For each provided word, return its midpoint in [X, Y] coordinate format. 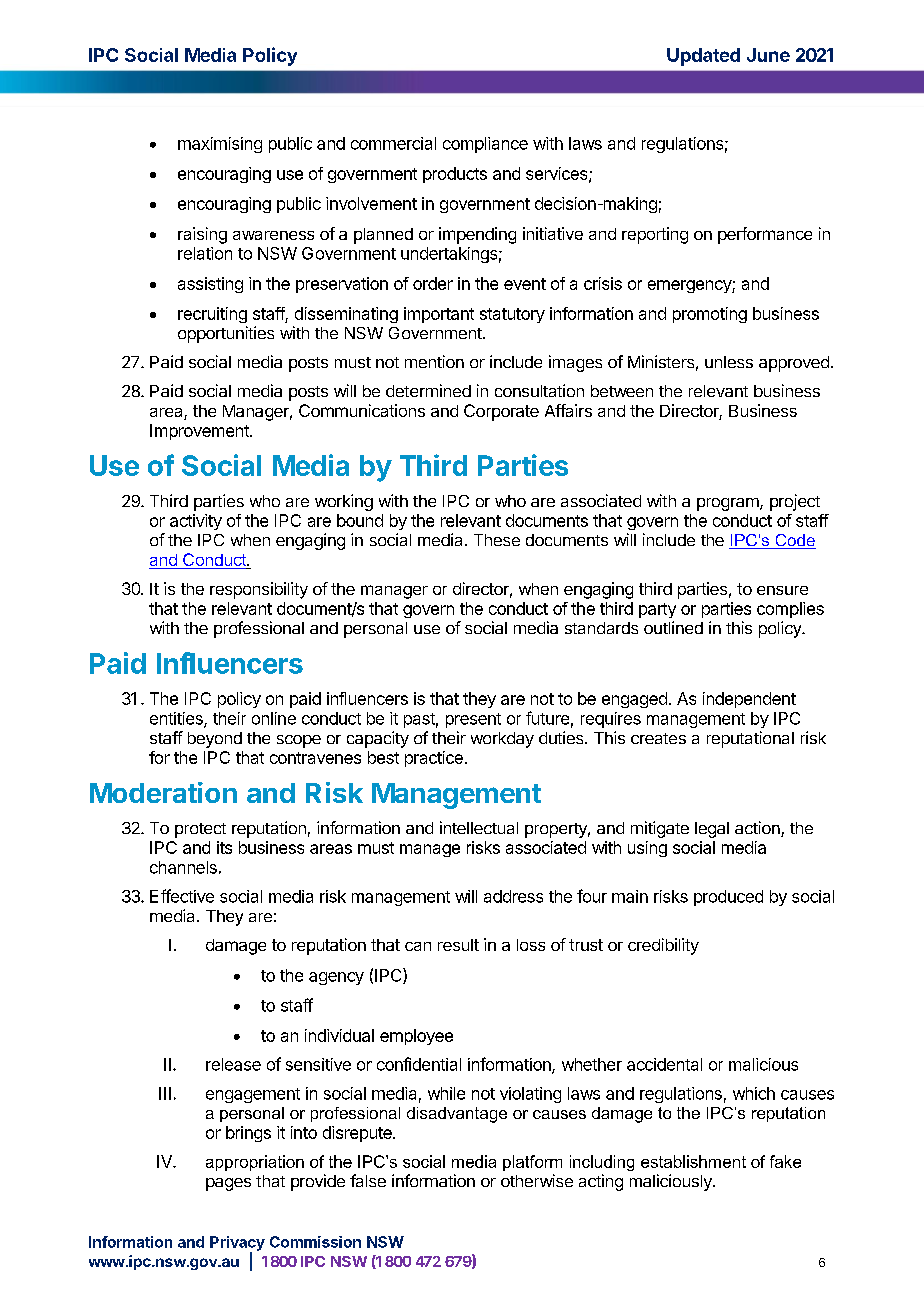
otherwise [537, 1180]
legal [712, 830]
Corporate [501, 412]
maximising [220, 145]
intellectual [479, 827]
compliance [485, 145]
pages [228, 1184]
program [729, 504]
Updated [703, 57]
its [224, 847]
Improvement [200, 432]
